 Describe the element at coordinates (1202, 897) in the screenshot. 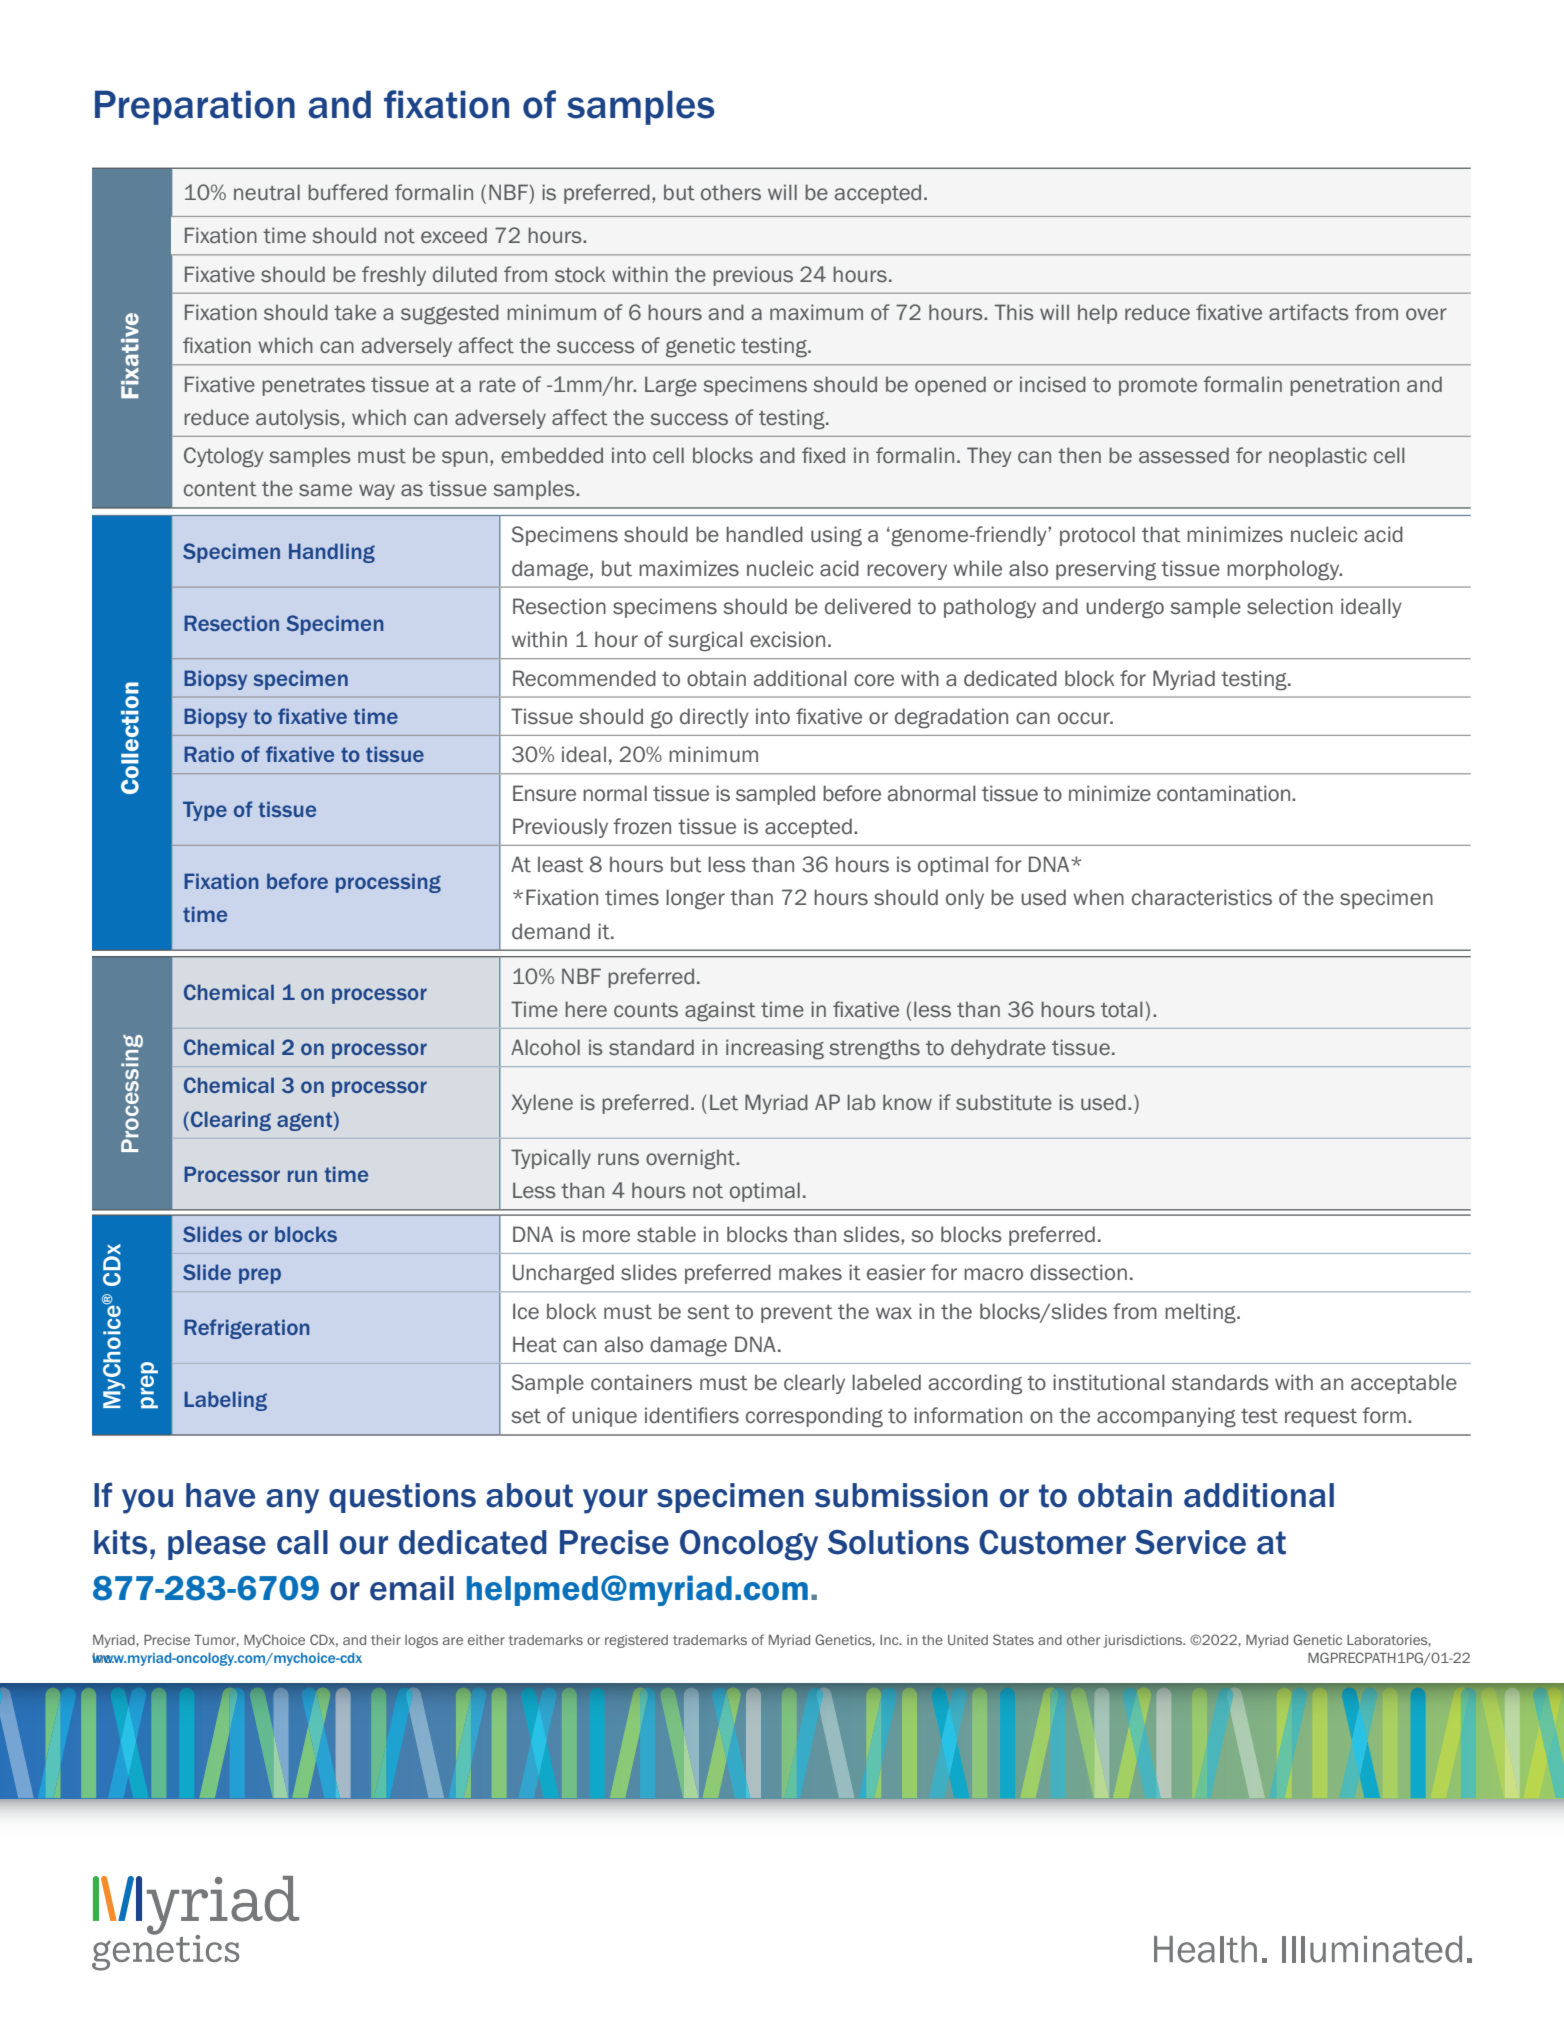

I see `characteristics` at that location.
